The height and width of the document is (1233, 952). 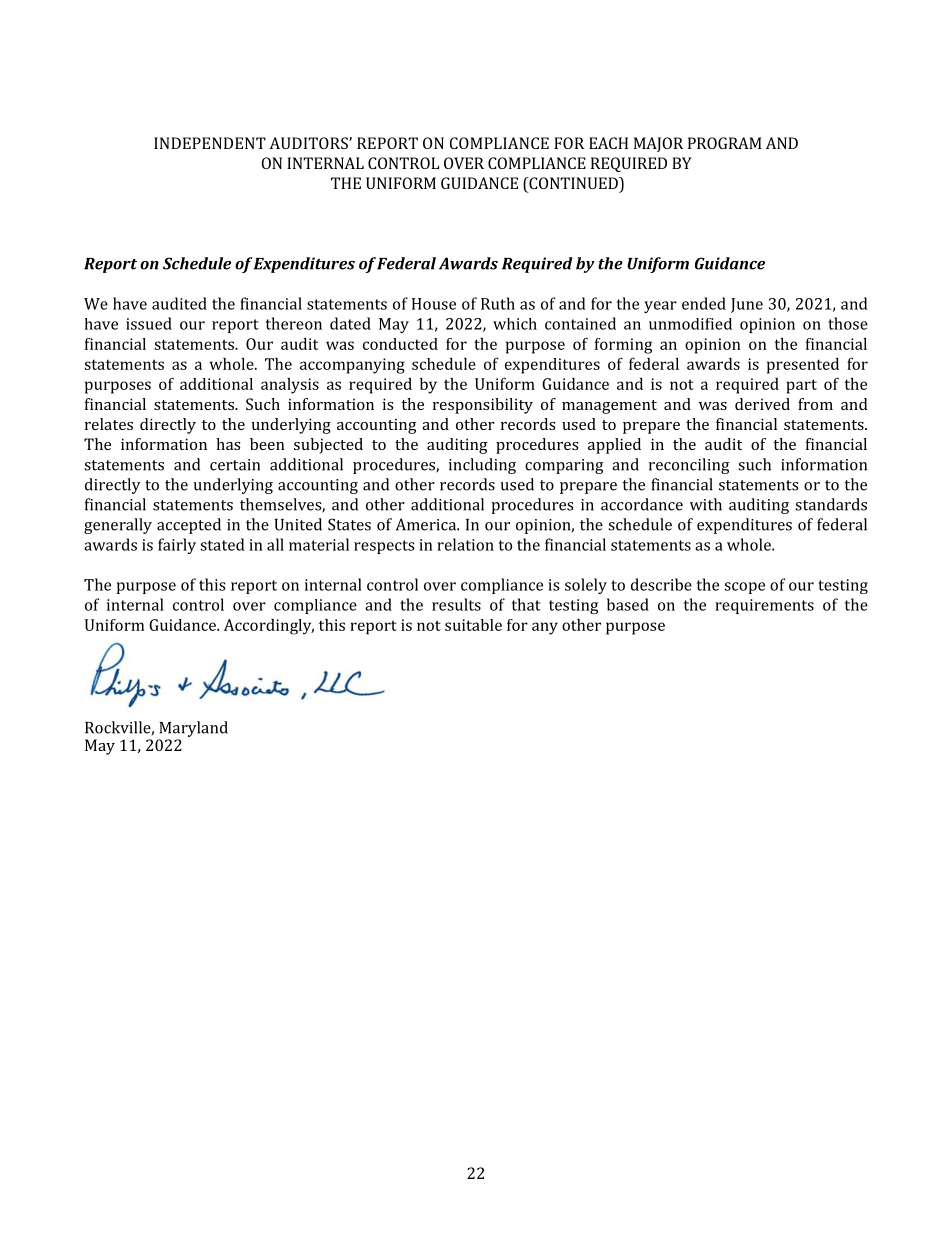 I want to click on Maryland, so click(x=193, y=729).
